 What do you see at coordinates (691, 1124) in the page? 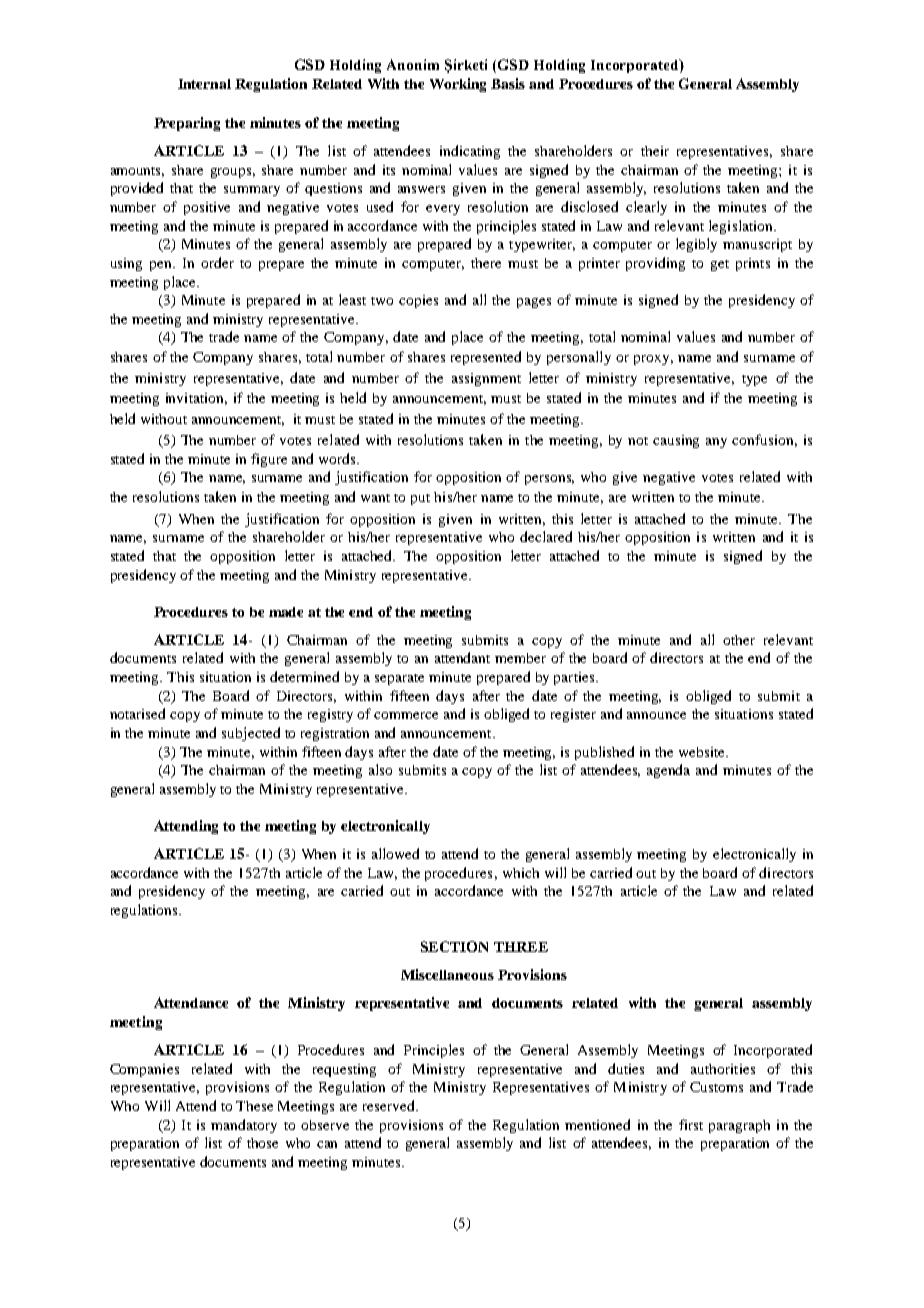
I see `first` at bounding box center [691, 1124].
